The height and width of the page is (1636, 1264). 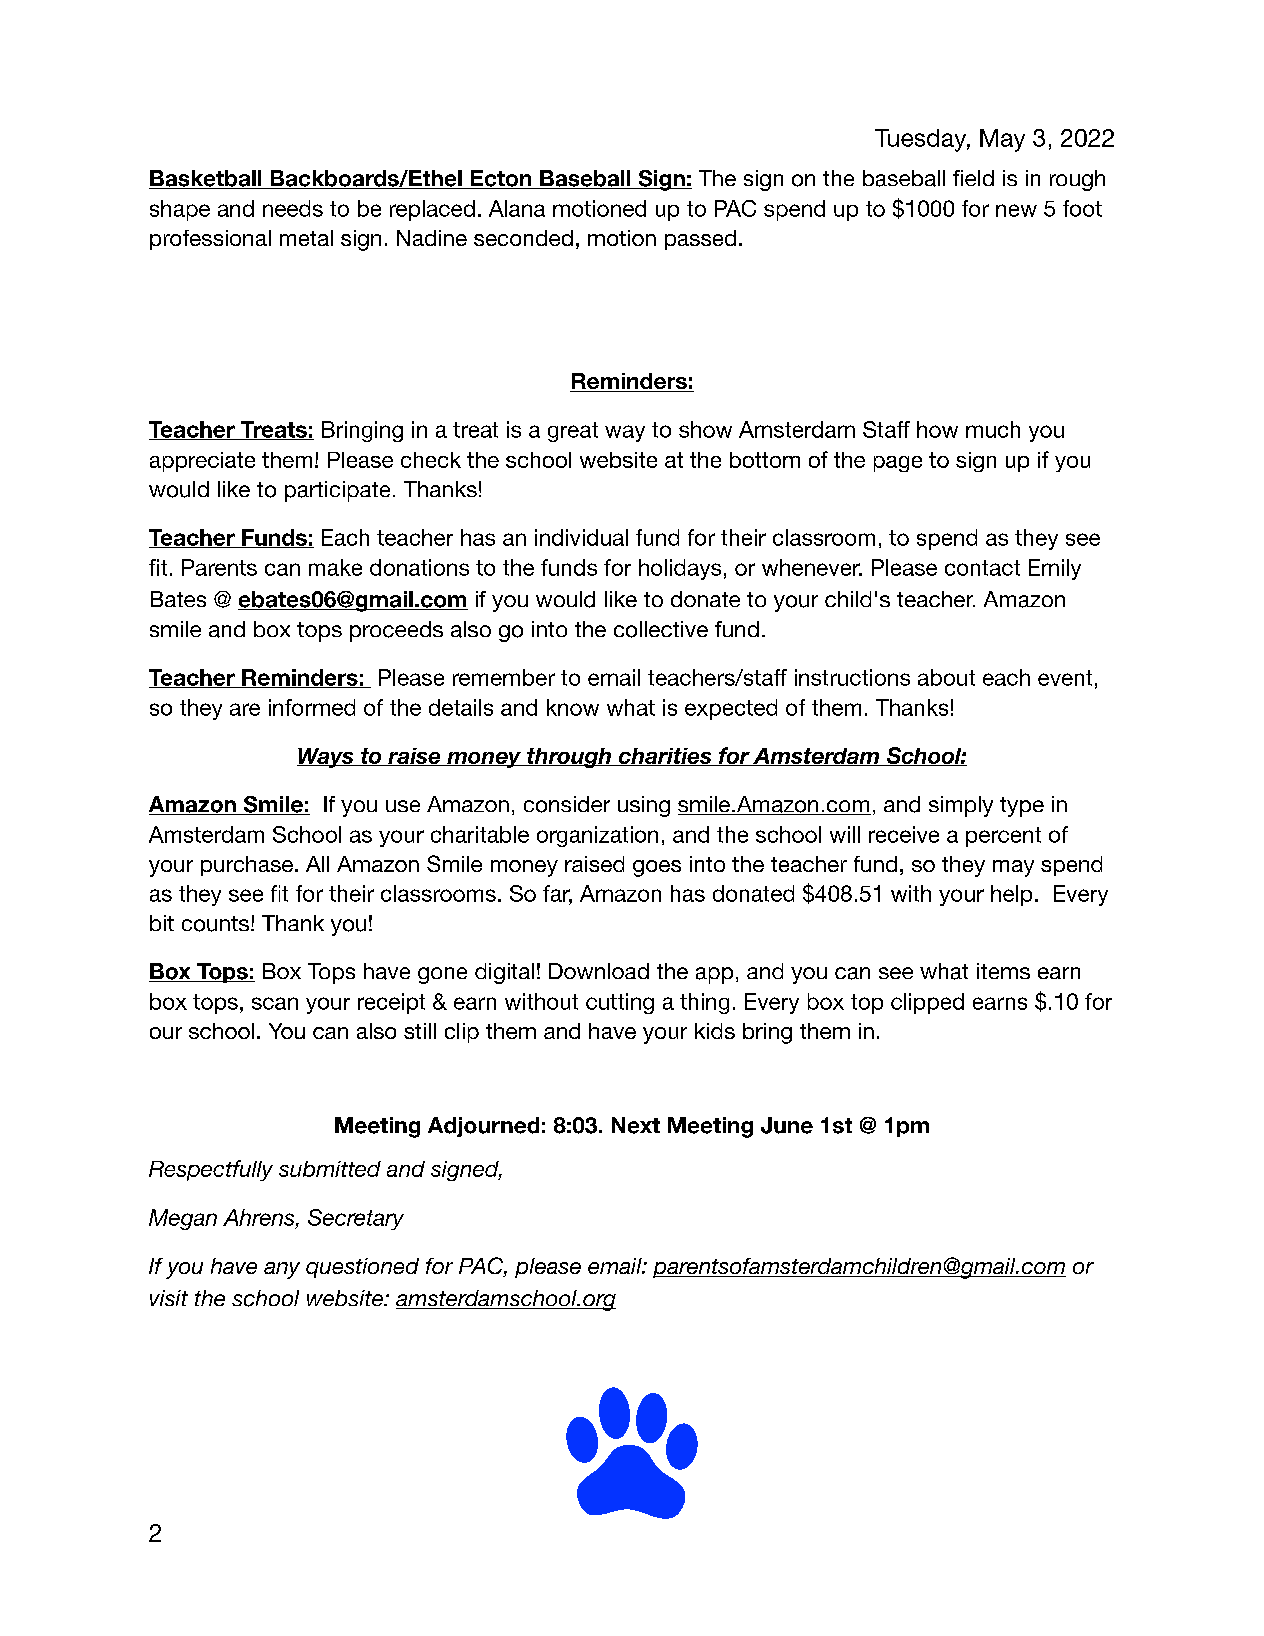 I want to click on about, so click(x=946, y=677).
